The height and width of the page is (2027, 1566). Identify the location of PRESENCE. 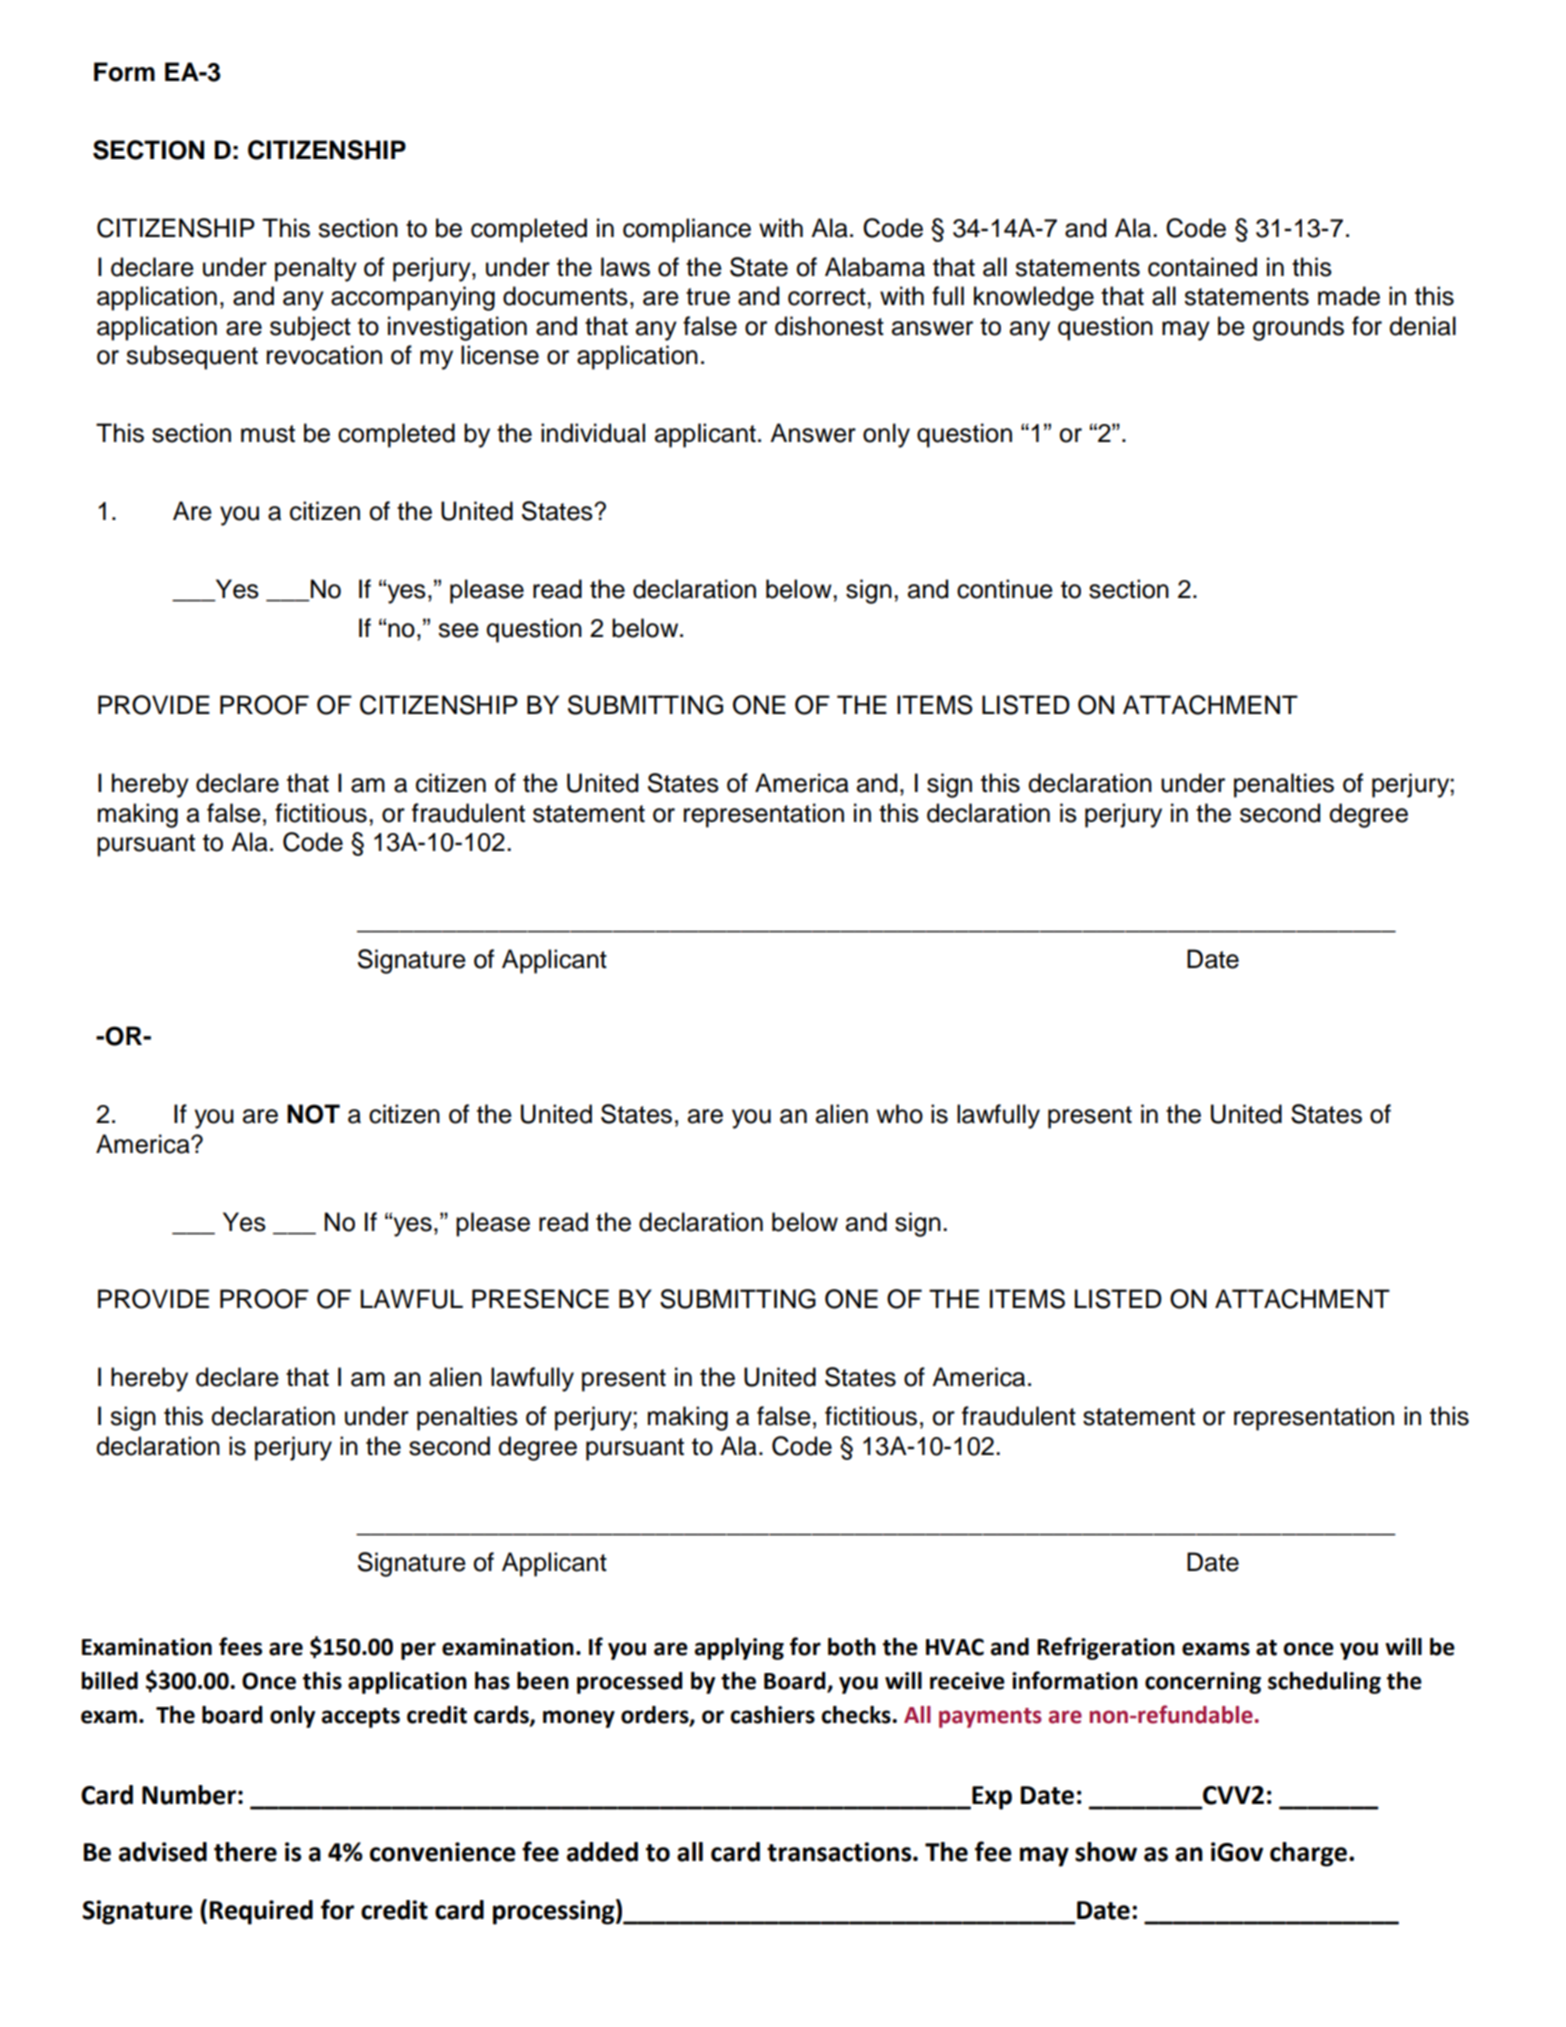
(540, 1299).
